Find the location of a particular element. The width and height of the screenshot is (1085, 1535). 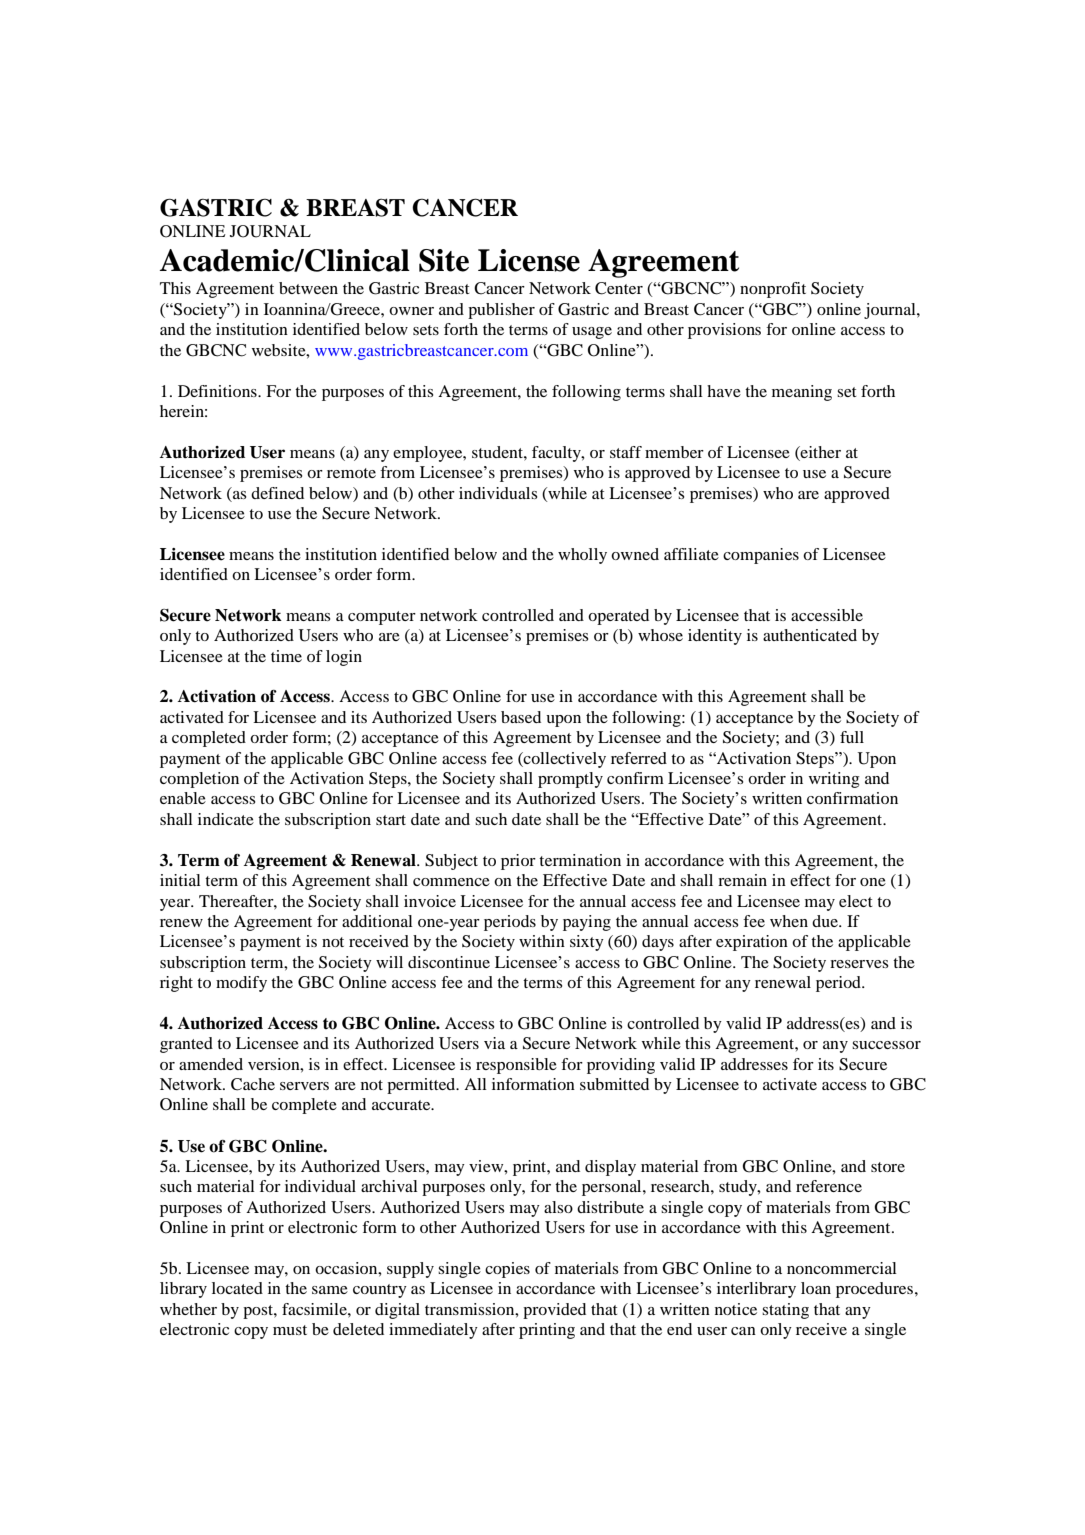

reserves is located at coordinates (859, 964).
